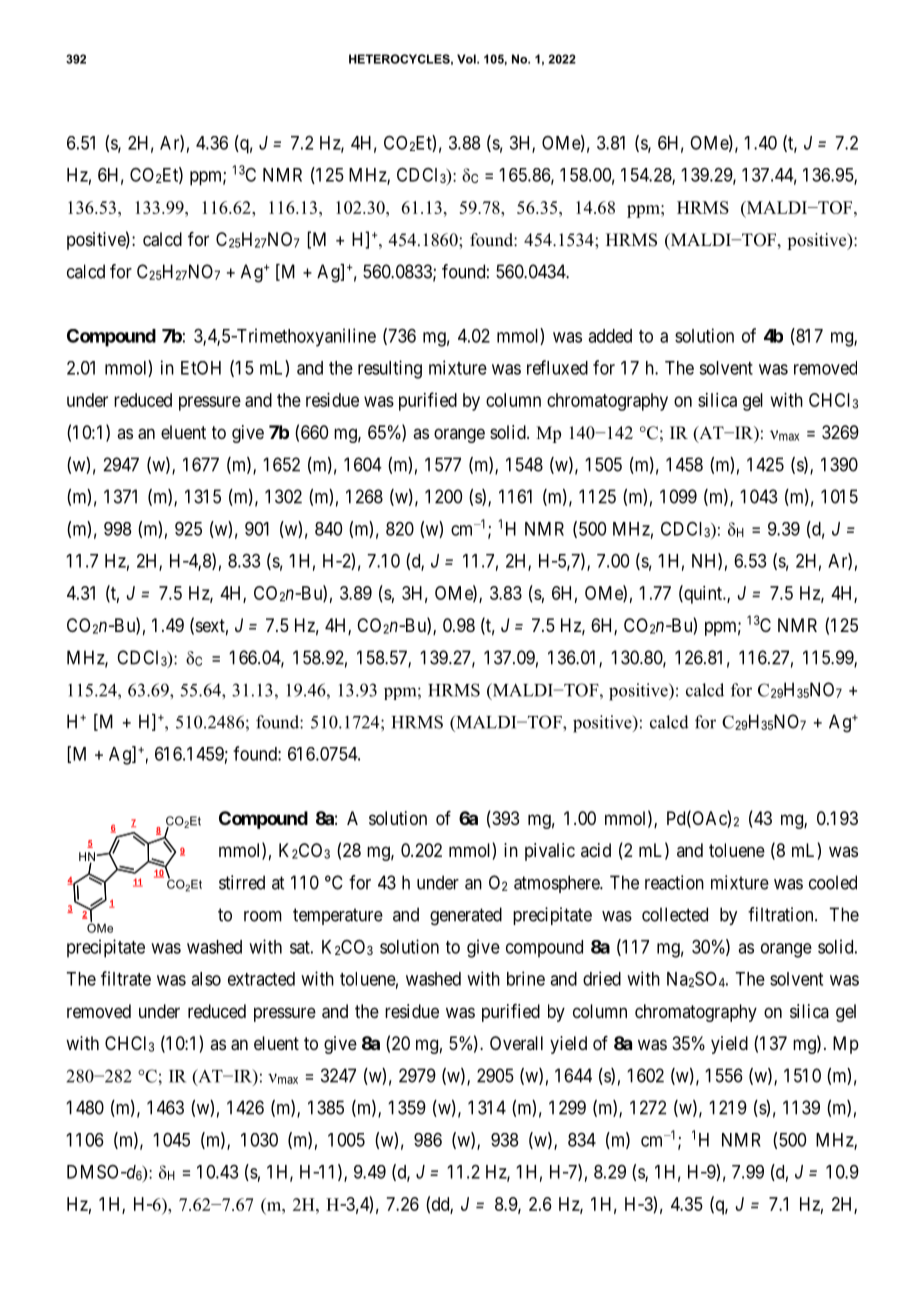 Image resolution: width=924 pixels, height=1308 pixels. I want to click on Vol, so click(467, 59).
